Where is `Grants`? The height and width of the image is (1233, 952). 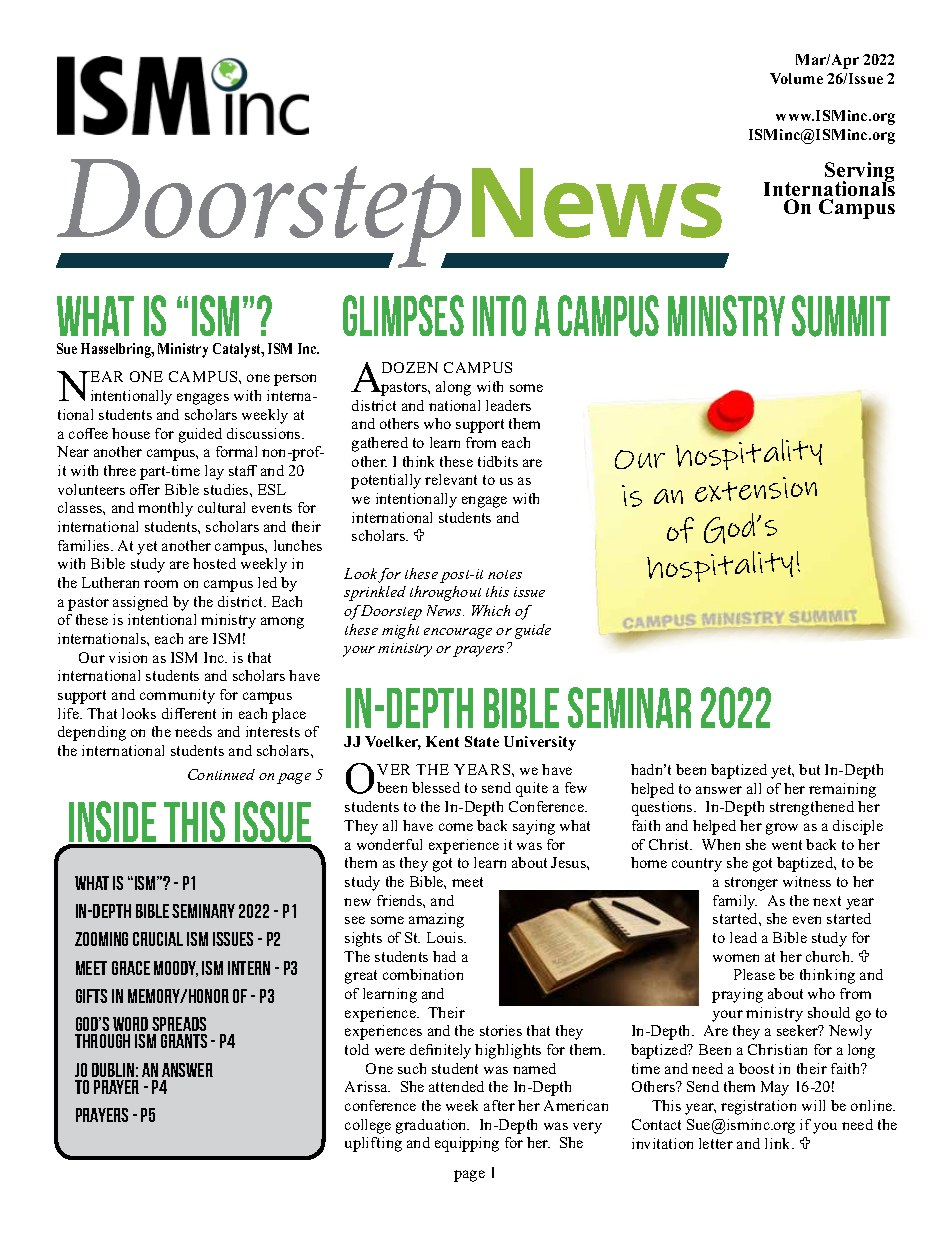
Grants is located at coordinates (184, 1041).
